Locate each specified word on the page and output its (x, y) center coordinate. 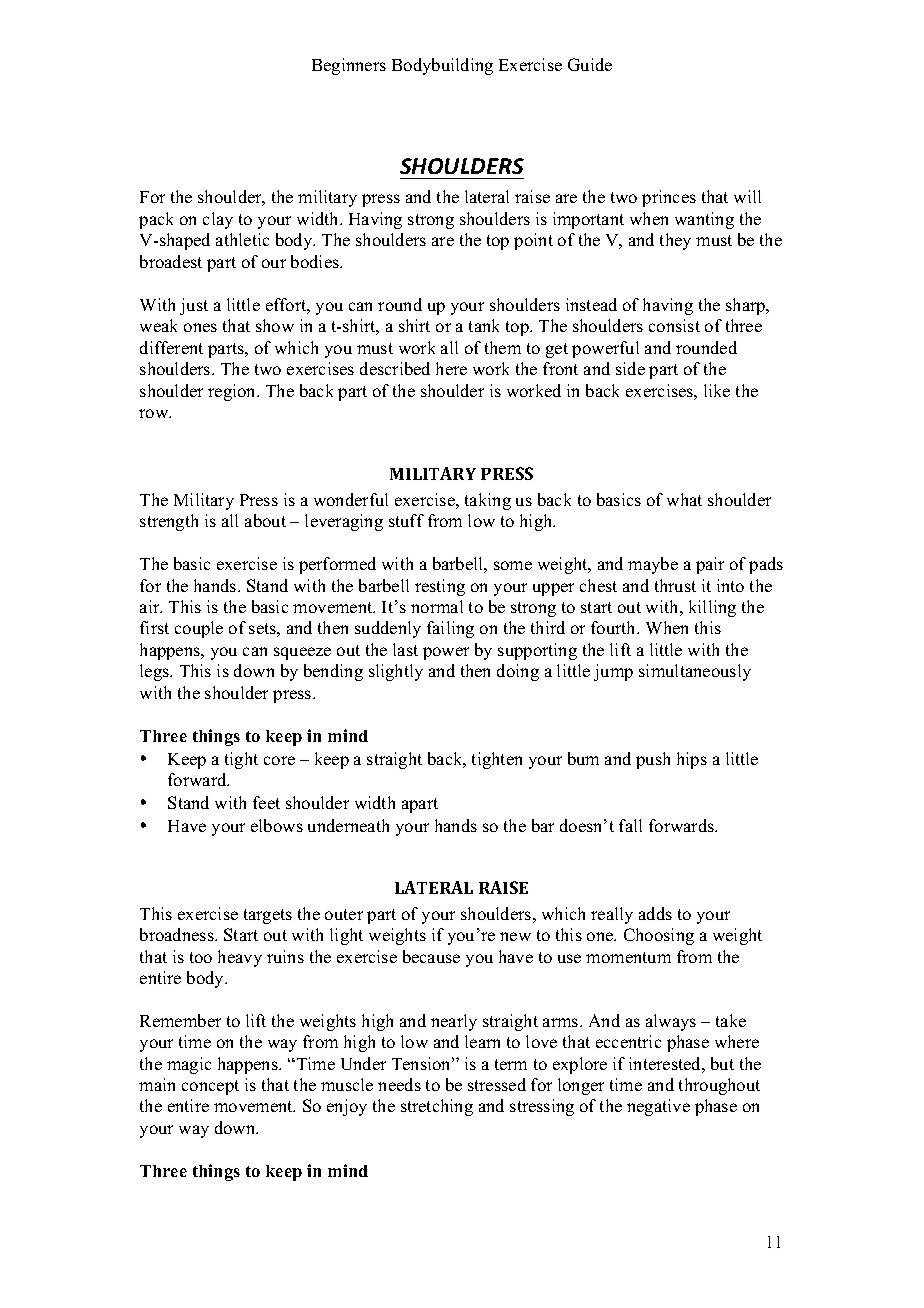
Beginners (349, 66)
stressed (497, 1084)
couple (199, 629)
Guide (590, 64)
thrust (675, 585)
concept (210, 1087)
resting (440, 587)
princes (669, 198)
